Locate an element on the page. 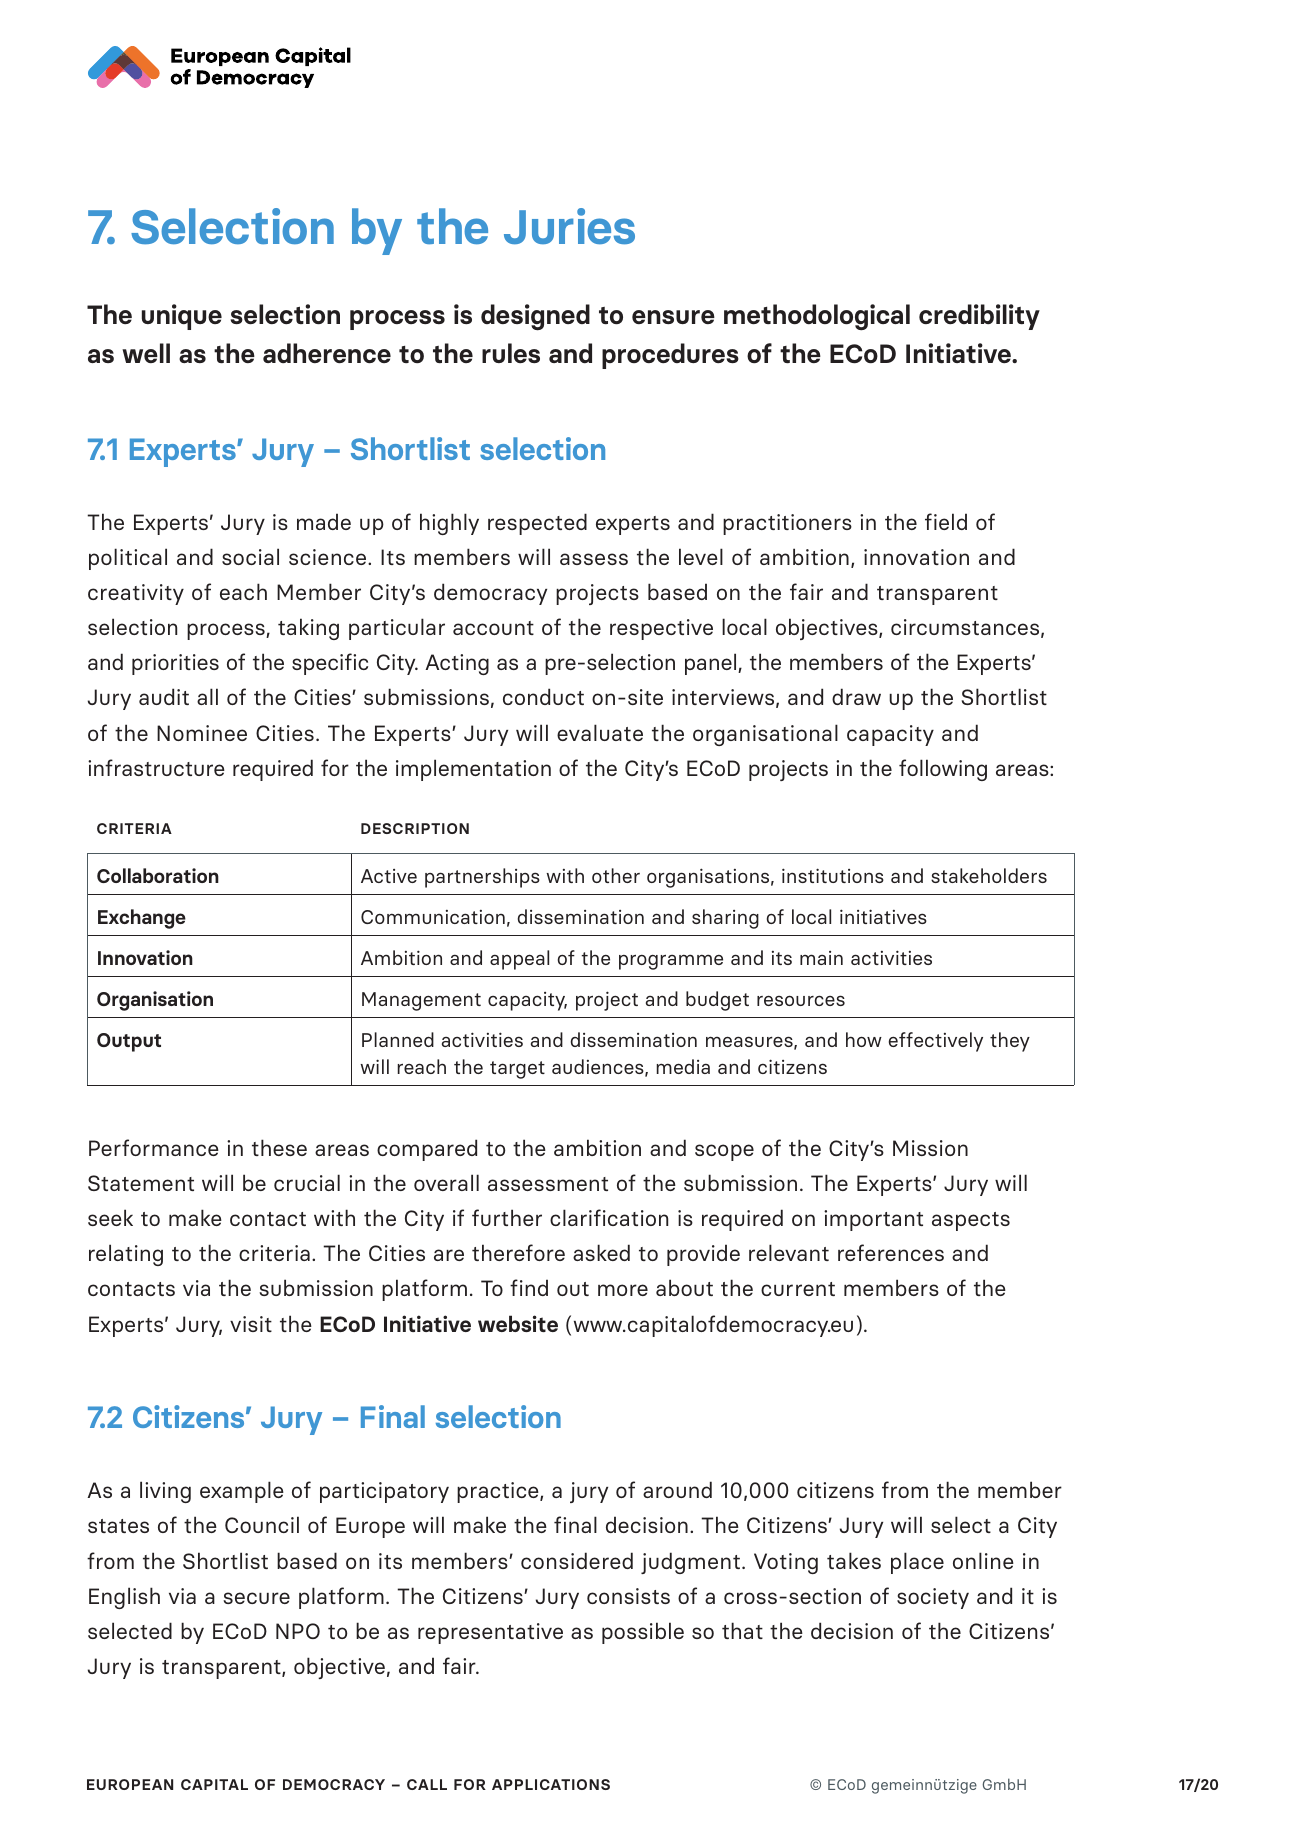 This page has height=1848, width=1306. find is located at coordinates (529, 1287).
